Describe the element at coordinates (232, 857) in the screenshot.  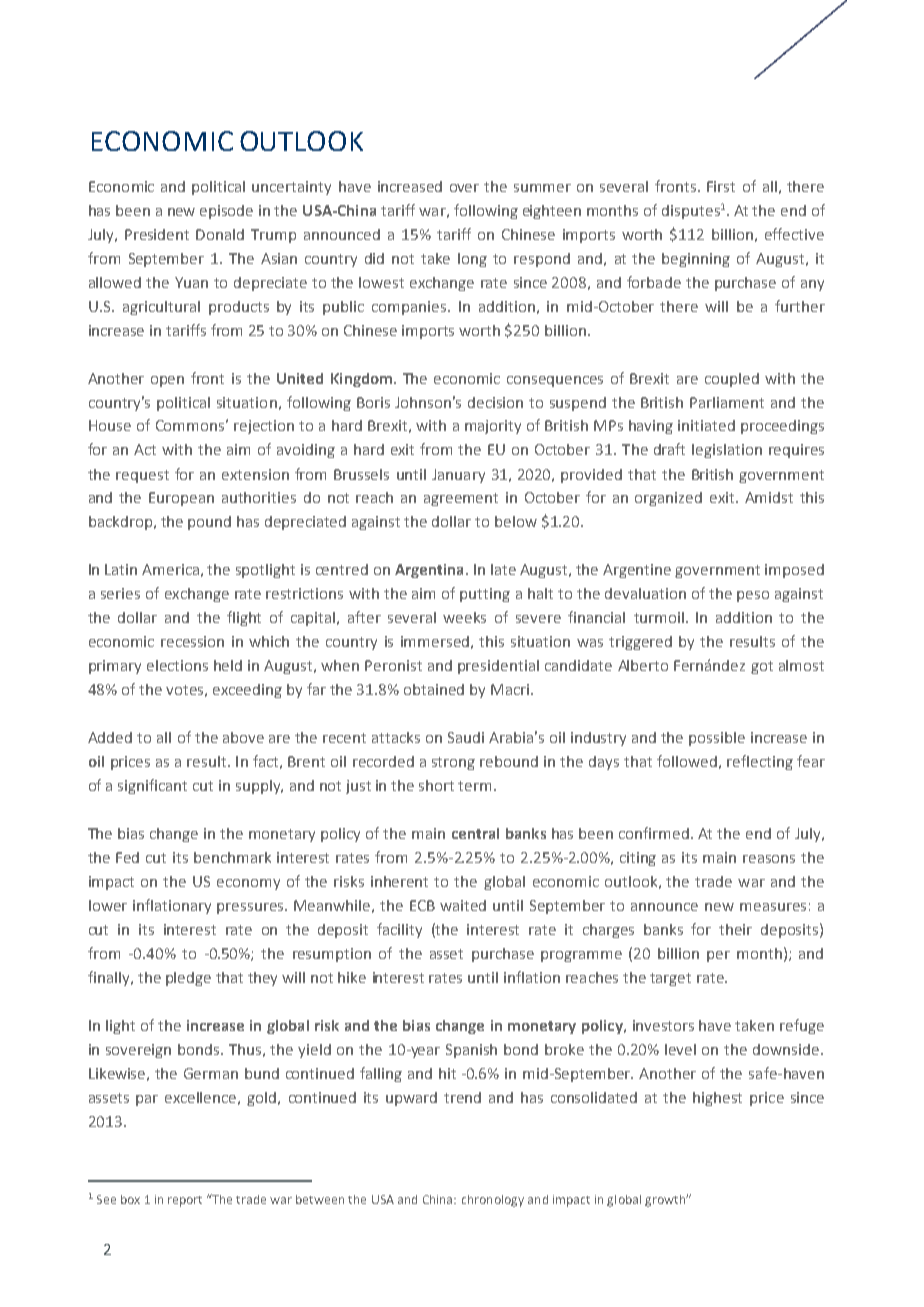
I see `benchmark` at that location.
